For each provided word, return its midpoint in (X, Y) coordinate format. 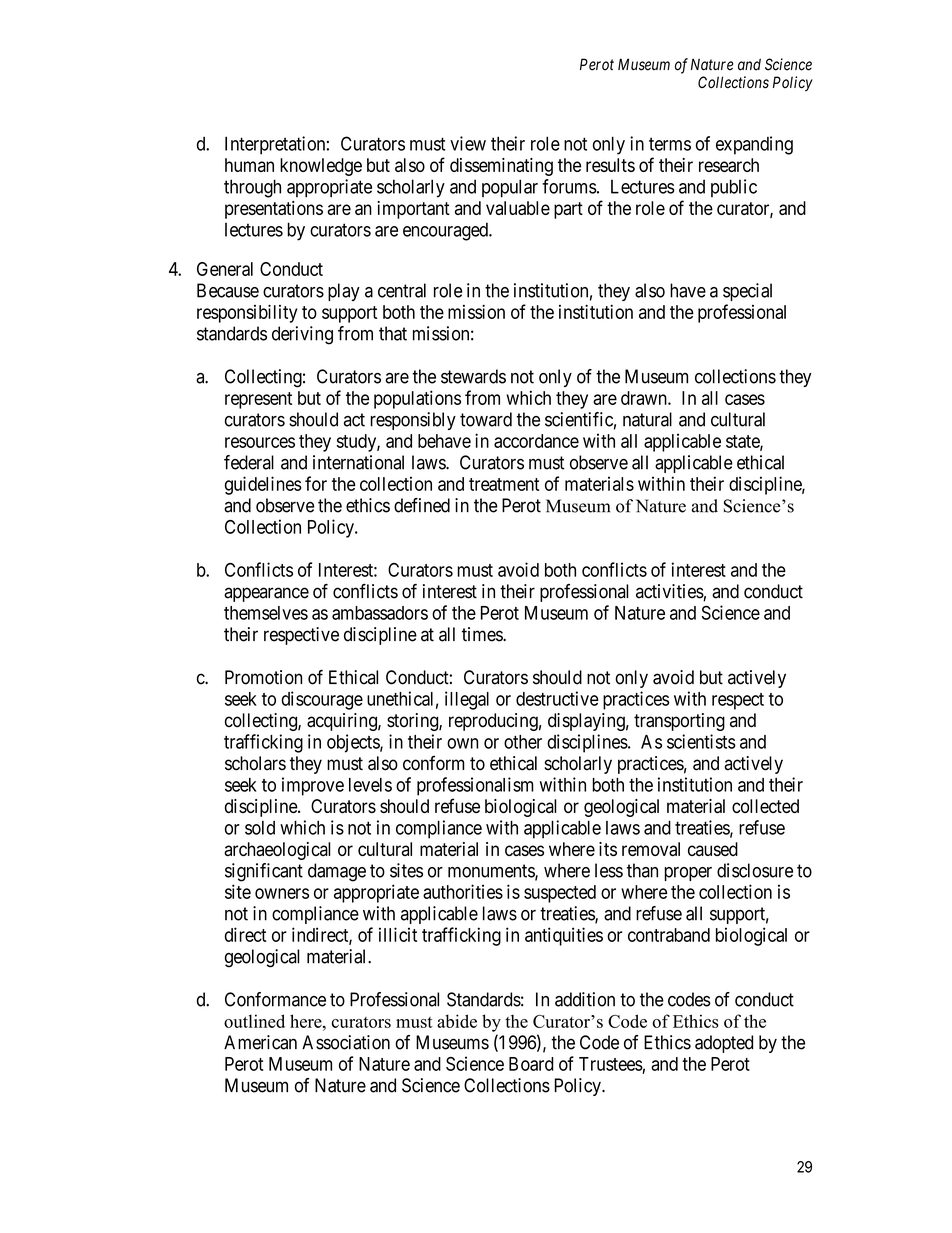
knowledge (321, 167)
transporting (679, 722)
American (260, 1042)
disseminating (501, 167)
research (729, 165)
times (483, 634)
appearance (266, 594)
